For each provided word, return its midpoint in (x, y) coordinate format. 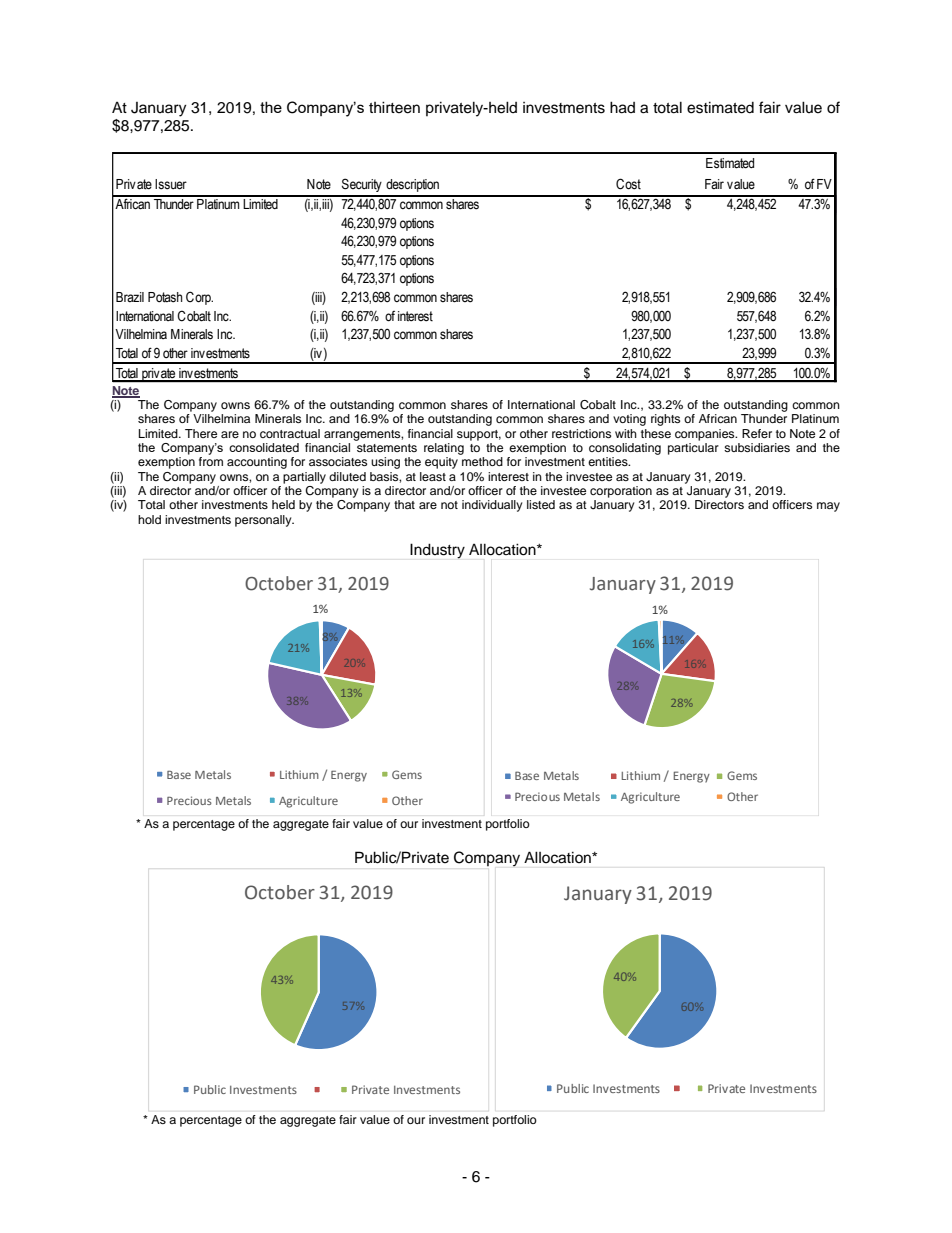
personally (264, 521)
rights (665, 420)
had (622, 107)
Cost (628, 184)
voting (629, 420)
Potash (165, 297)
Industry (437, 551)
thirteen (394, 107)
